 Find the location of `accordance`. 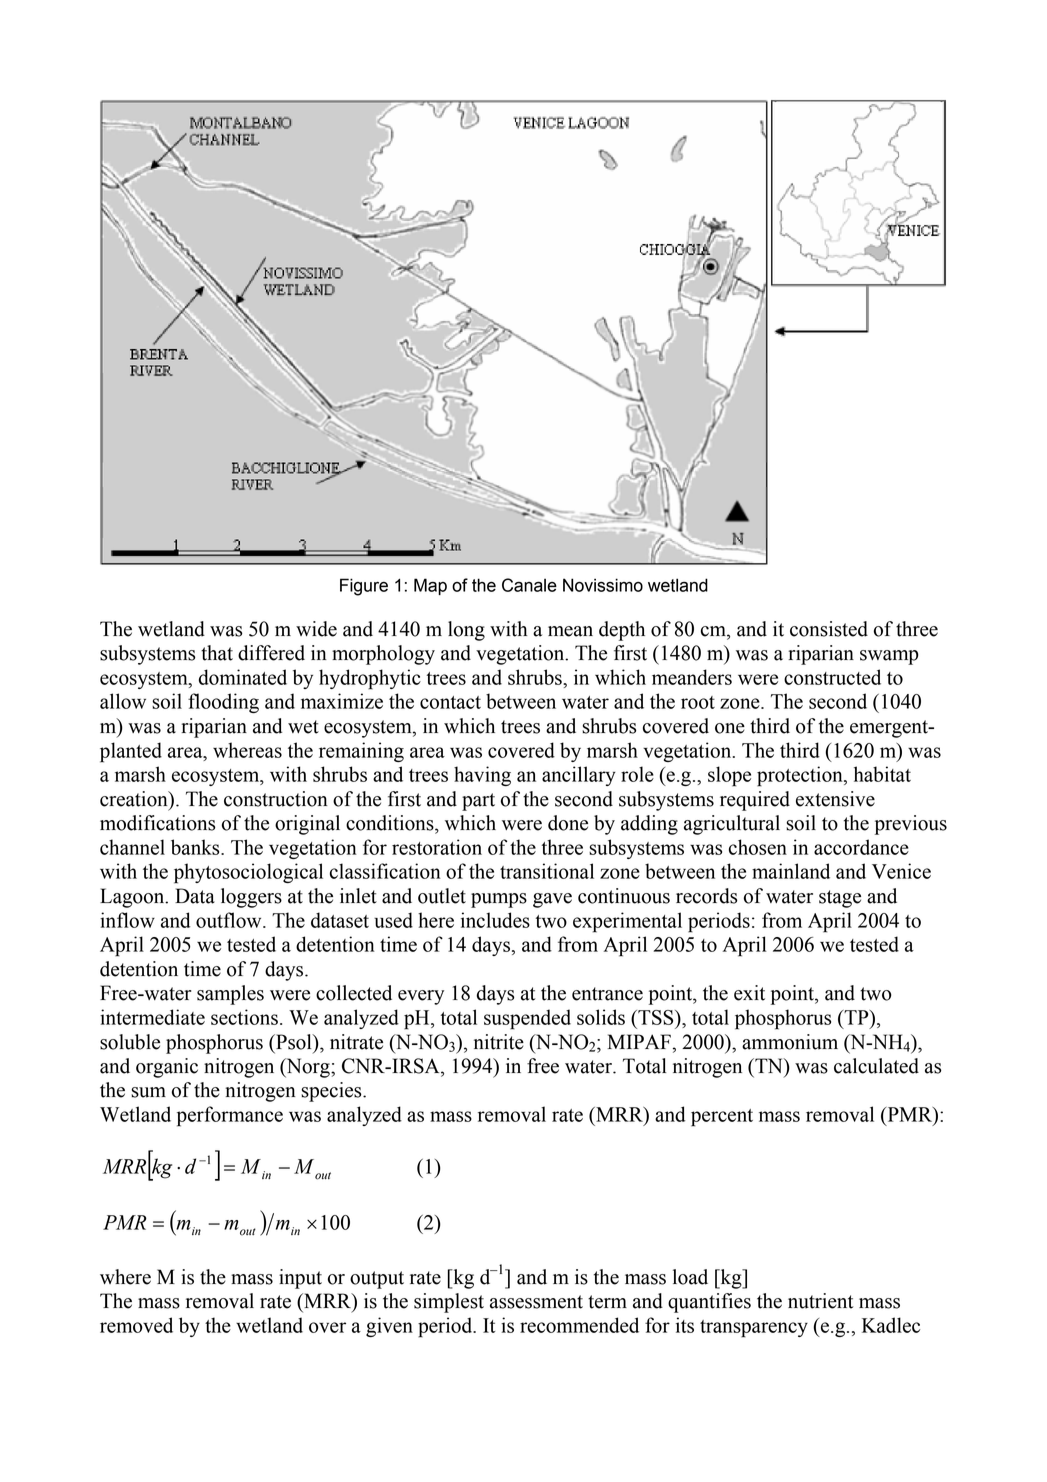

accordance is located at coordinates (861, 847).
